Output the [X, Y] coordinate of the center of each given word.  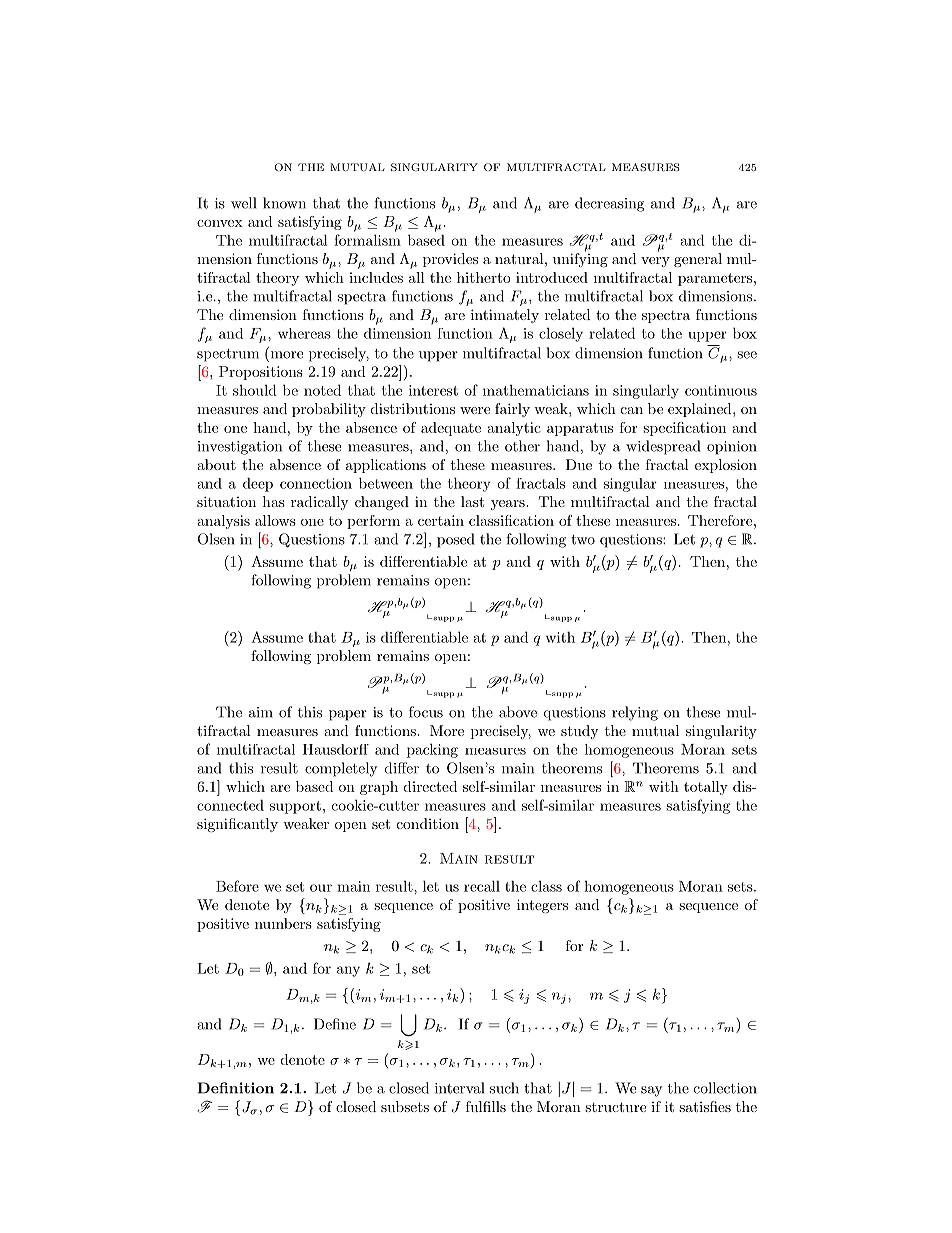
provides [450, 260]
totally [706, 788]
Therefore [720, 520]
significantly [237, 825]
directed [430, 786]
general [698, 260]
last [472, 501]
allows [275, 520]
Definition [236, 1088]
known [284, 203]
